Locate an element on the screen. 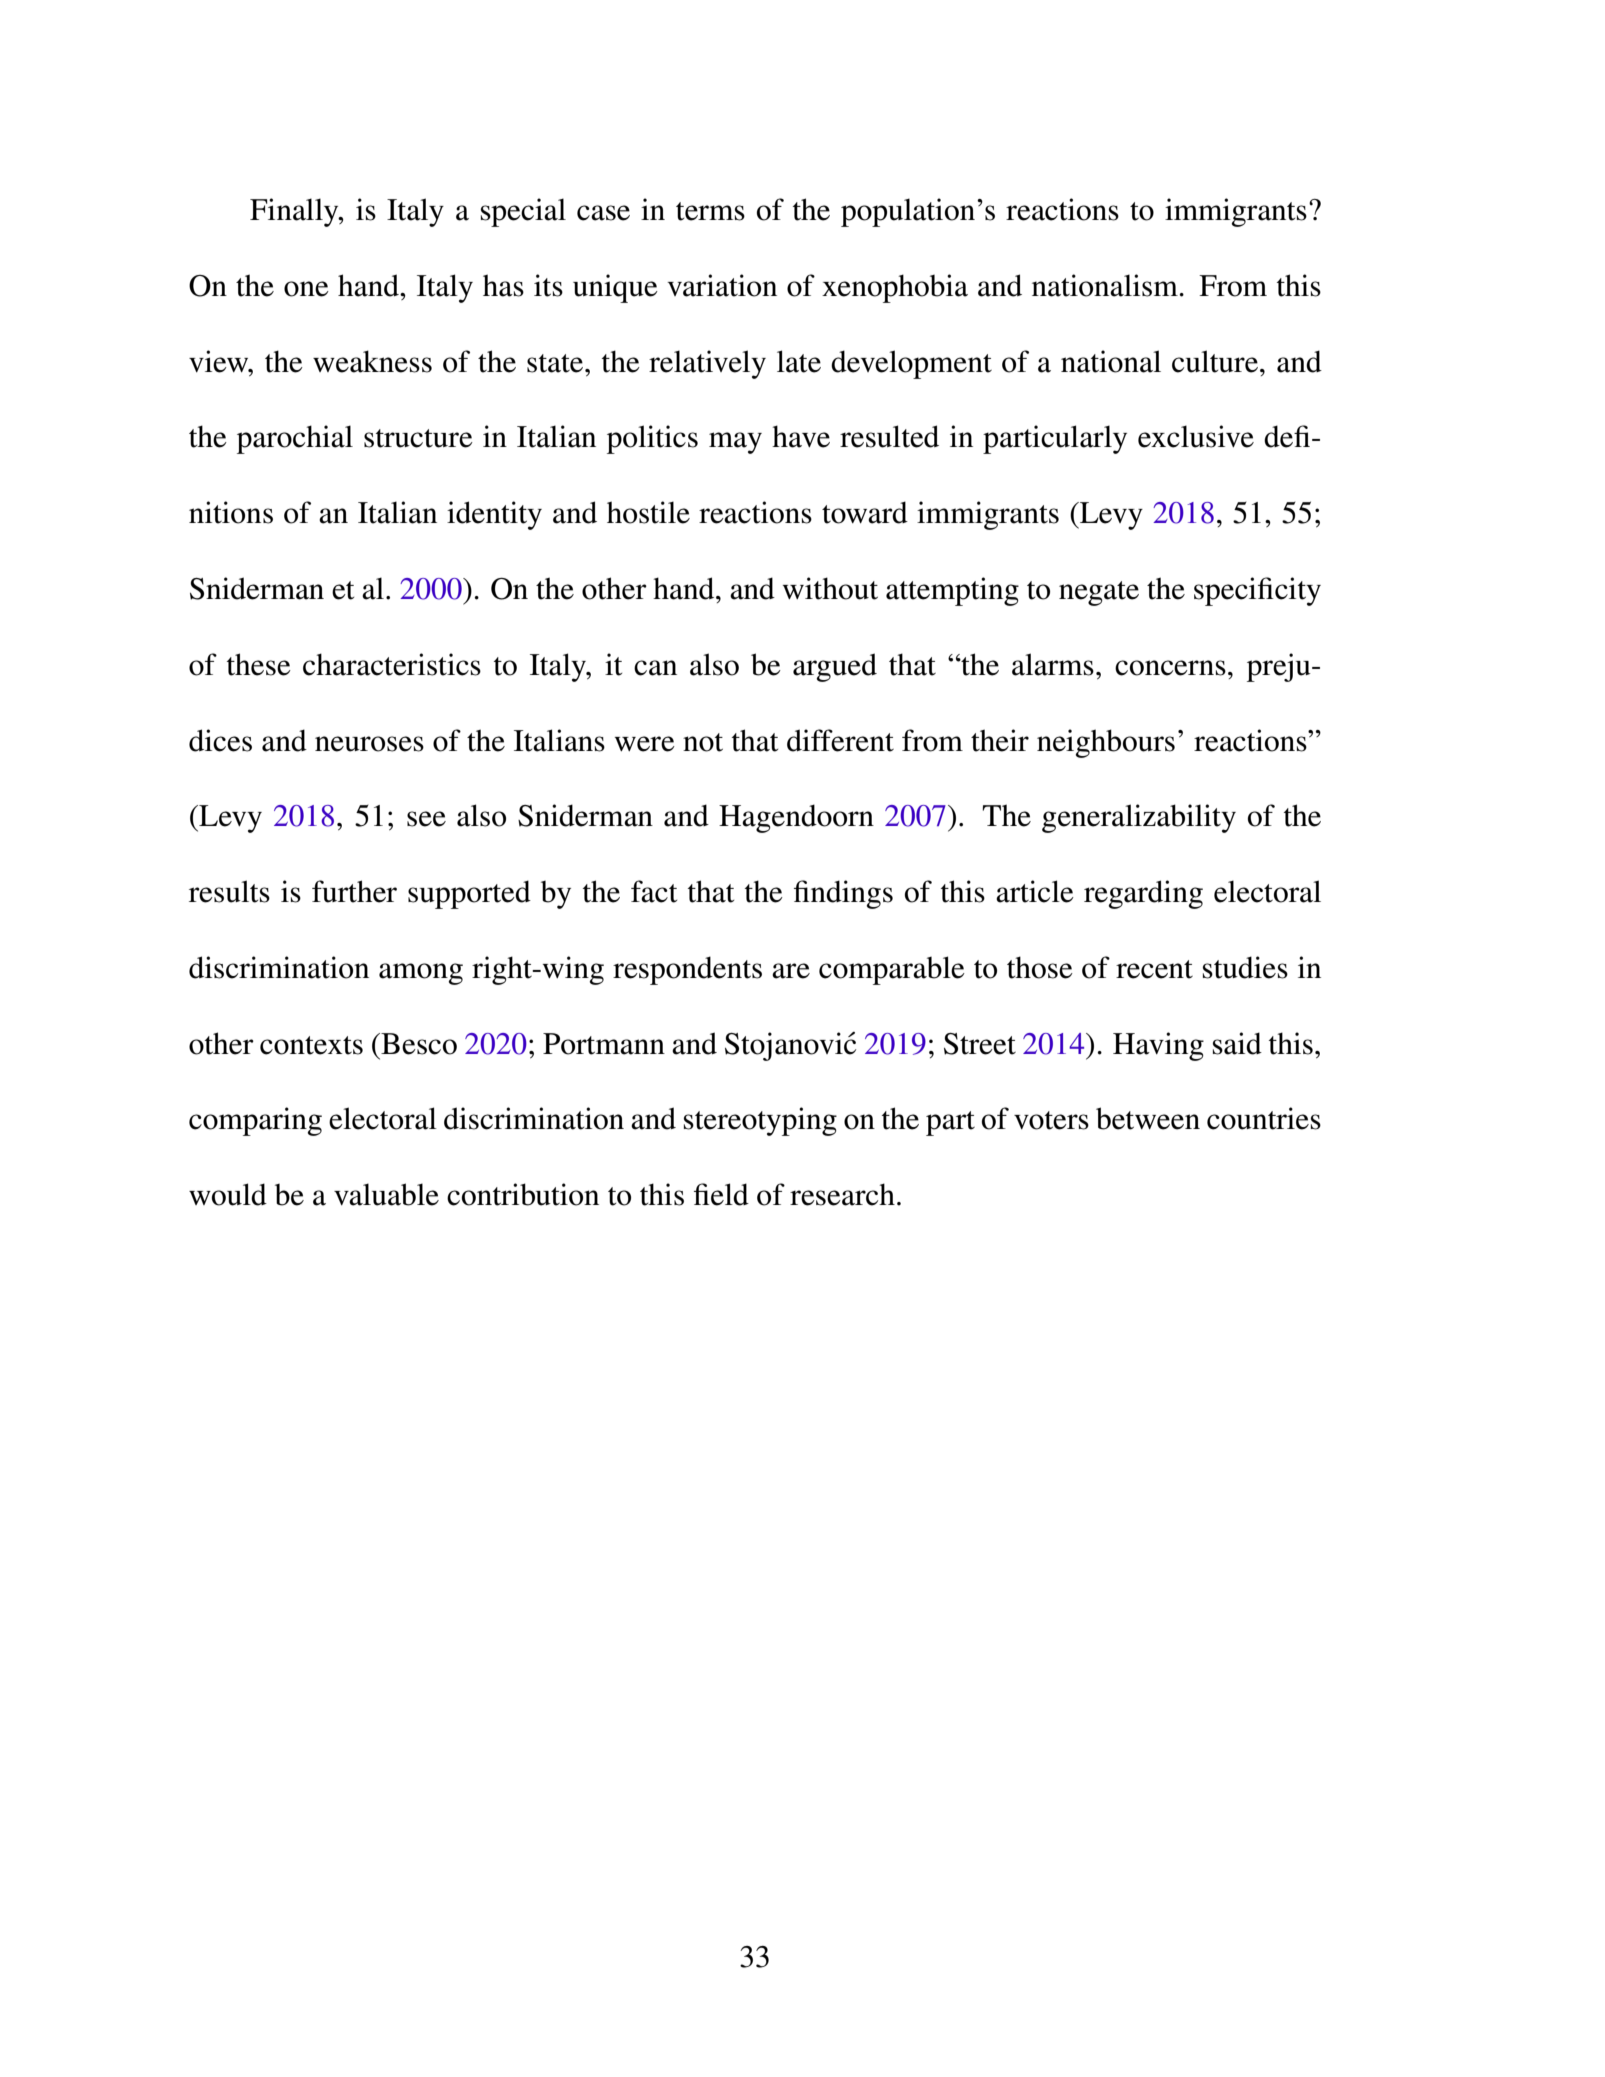 The image size is (1605, 2077). one is located at coordinates (306, 289).
